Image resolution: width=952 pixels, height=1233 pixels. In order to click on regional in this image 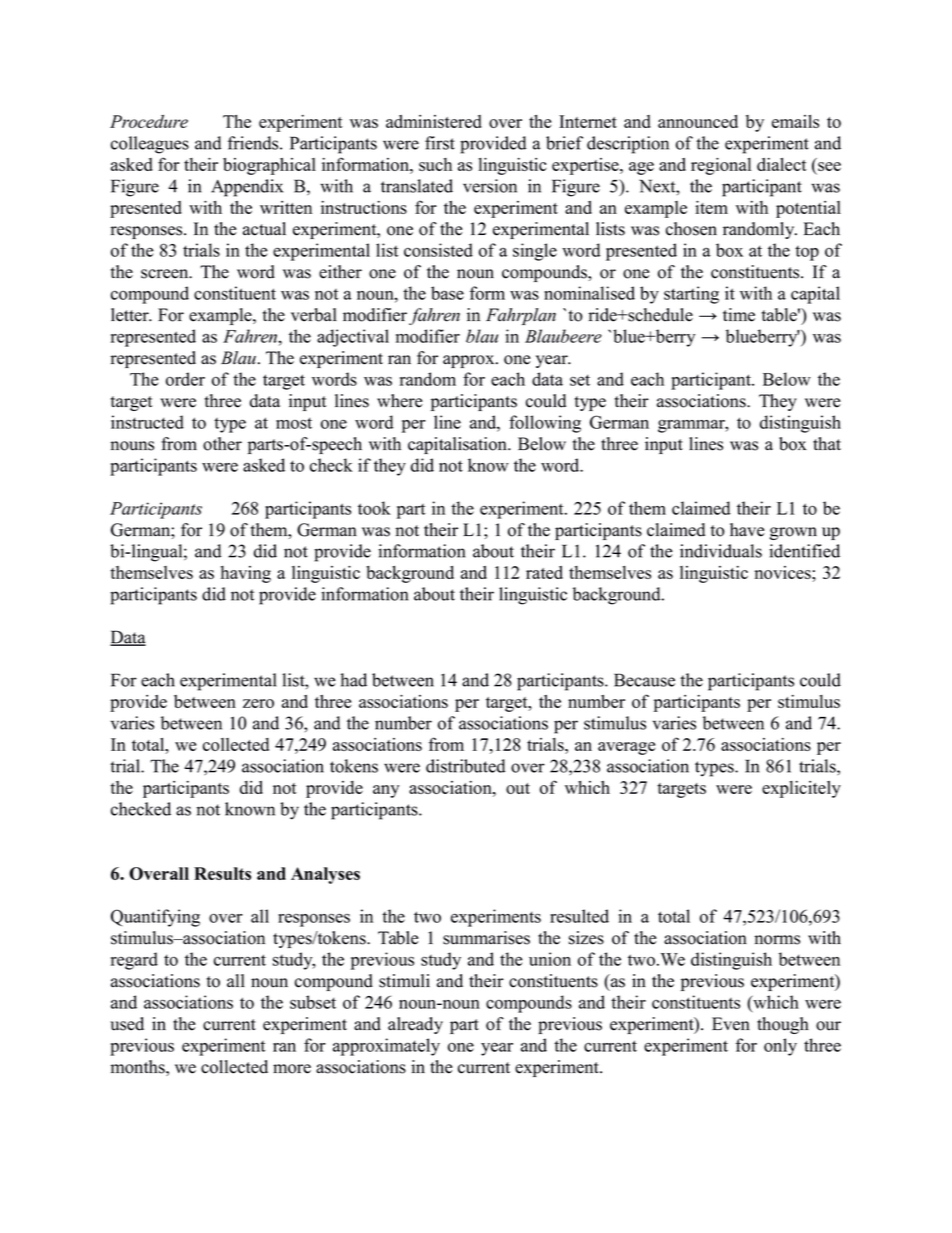, I will do `click(721, 166)`.
